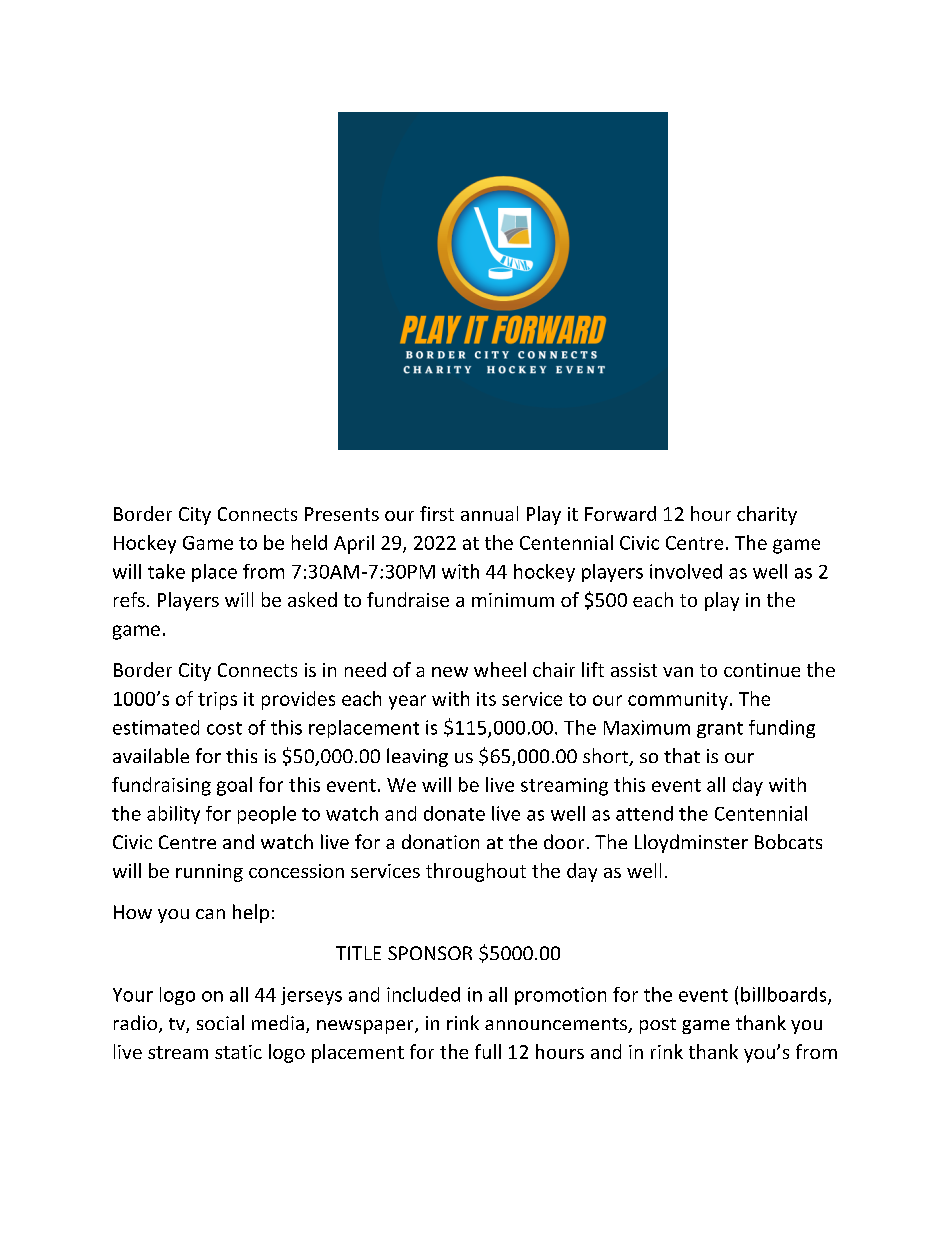  I want to click on held, so click(309, 542).
